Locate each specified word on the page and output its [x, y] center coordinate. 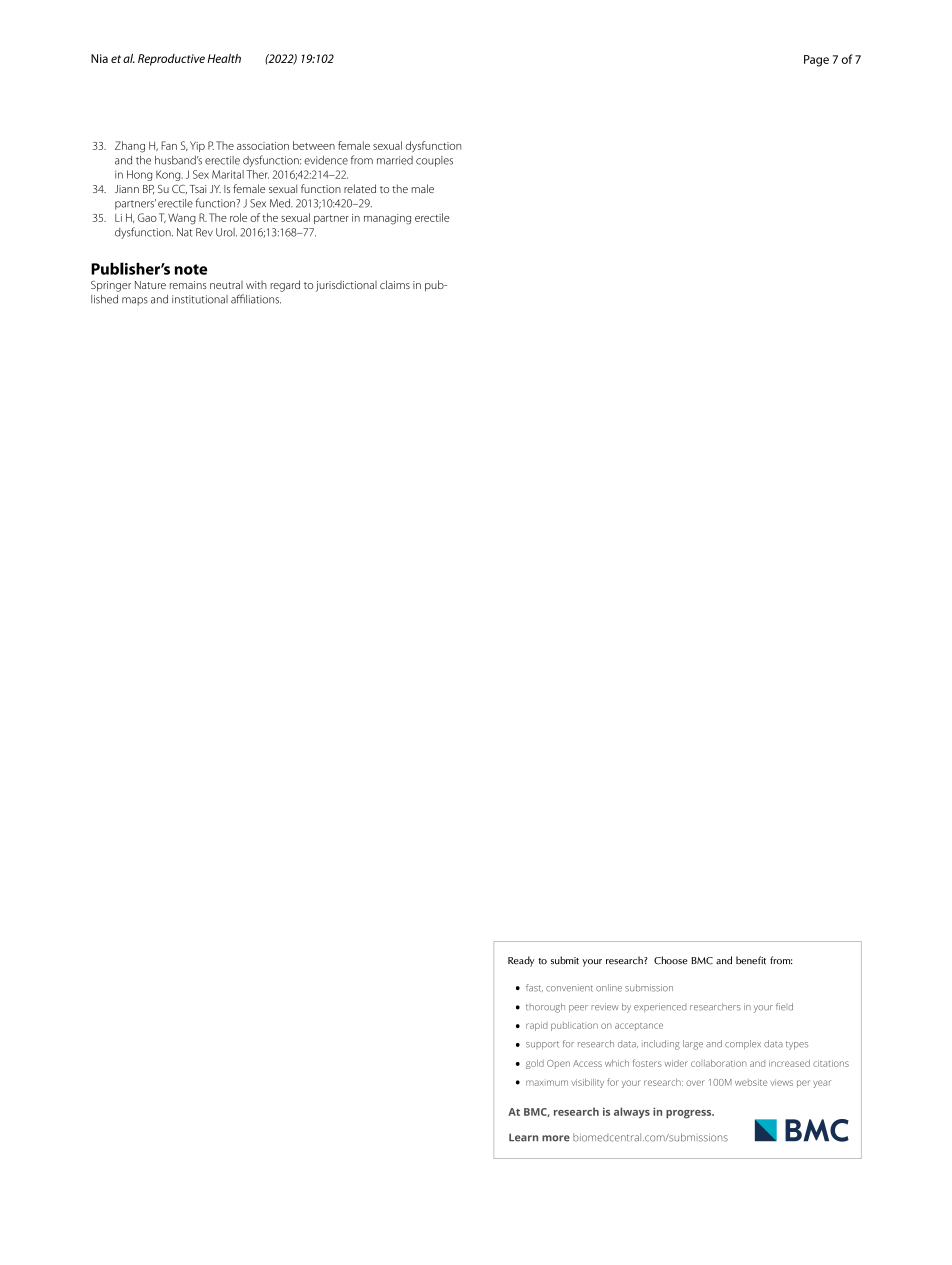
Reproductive [171, 60]
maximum [547, 1083]
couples [434, 161]
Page [816, 61]
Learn [523, 1137]
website [751, 1082]
